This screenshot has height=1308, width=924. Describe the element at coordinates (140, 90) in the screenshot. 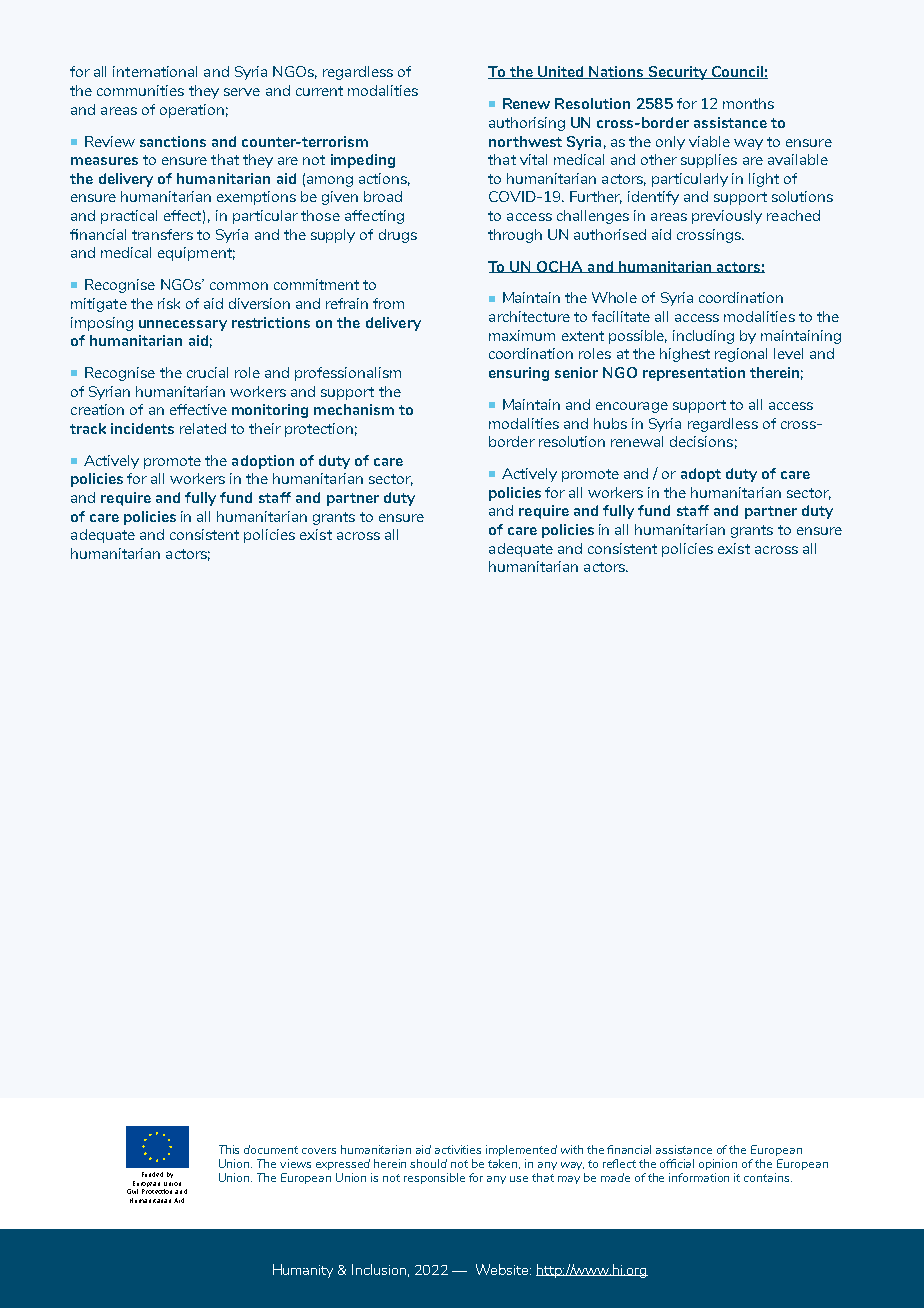

I see `communities` at that location.
